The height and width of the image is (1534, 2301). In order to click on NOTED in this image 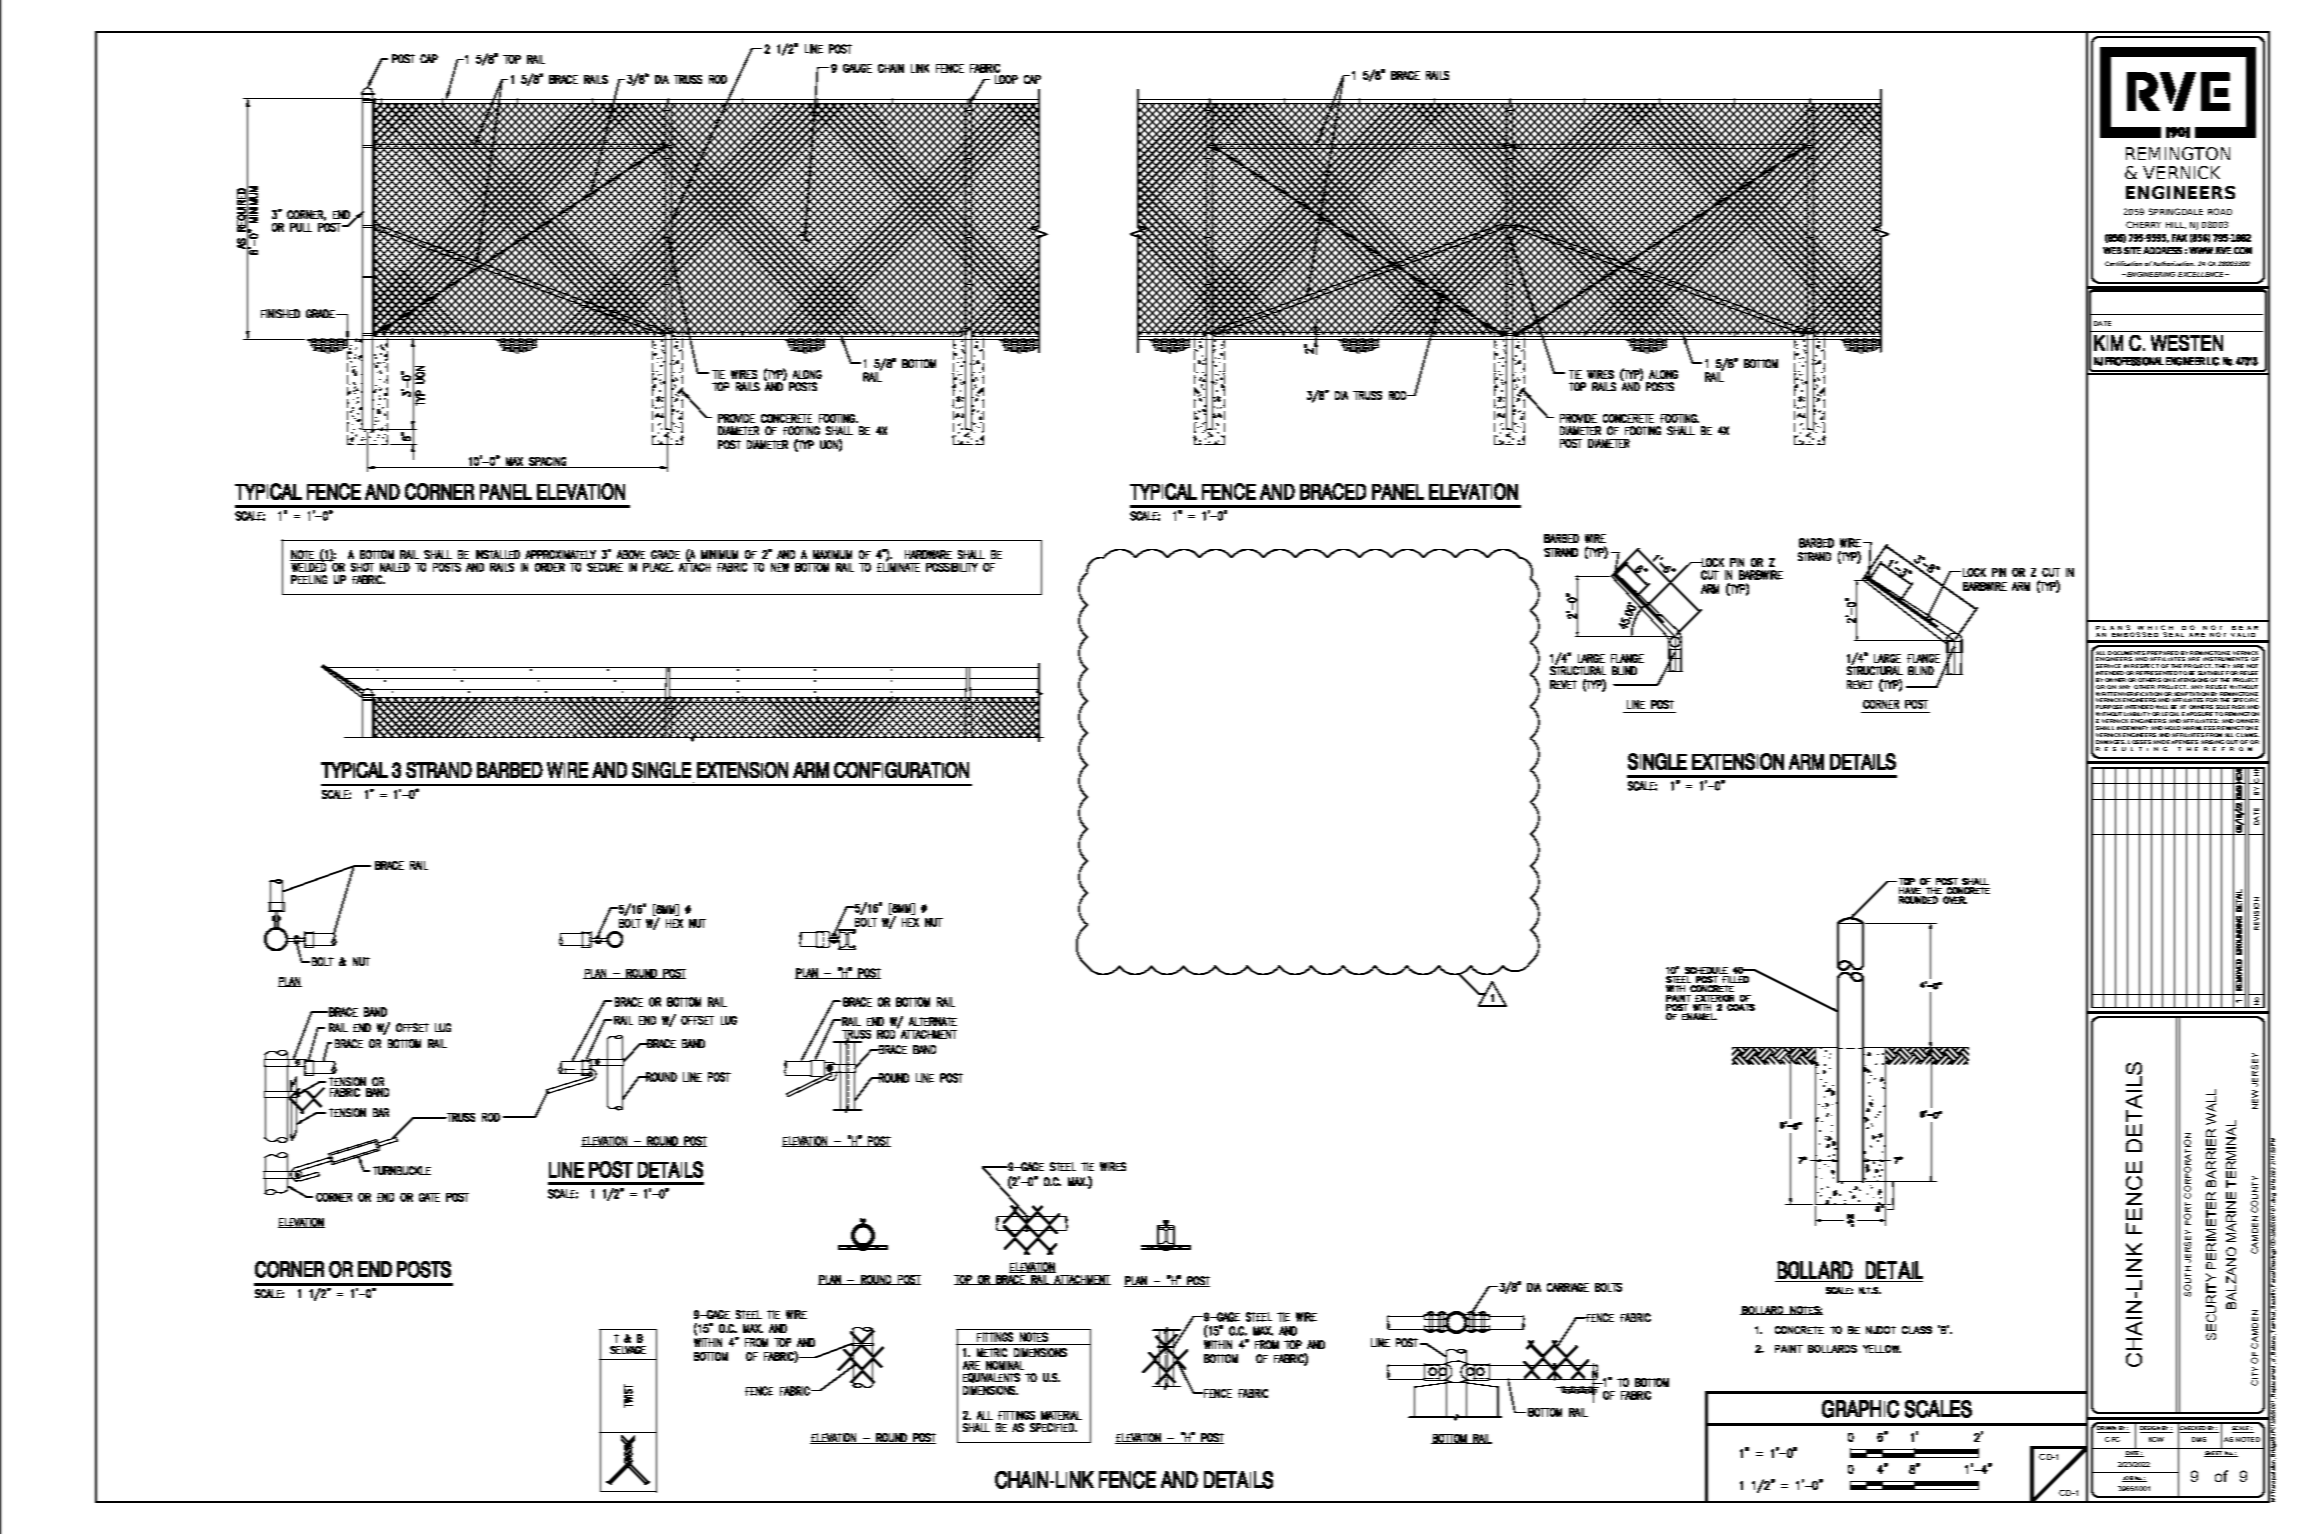, I will do `click(2248, 1439)`.
